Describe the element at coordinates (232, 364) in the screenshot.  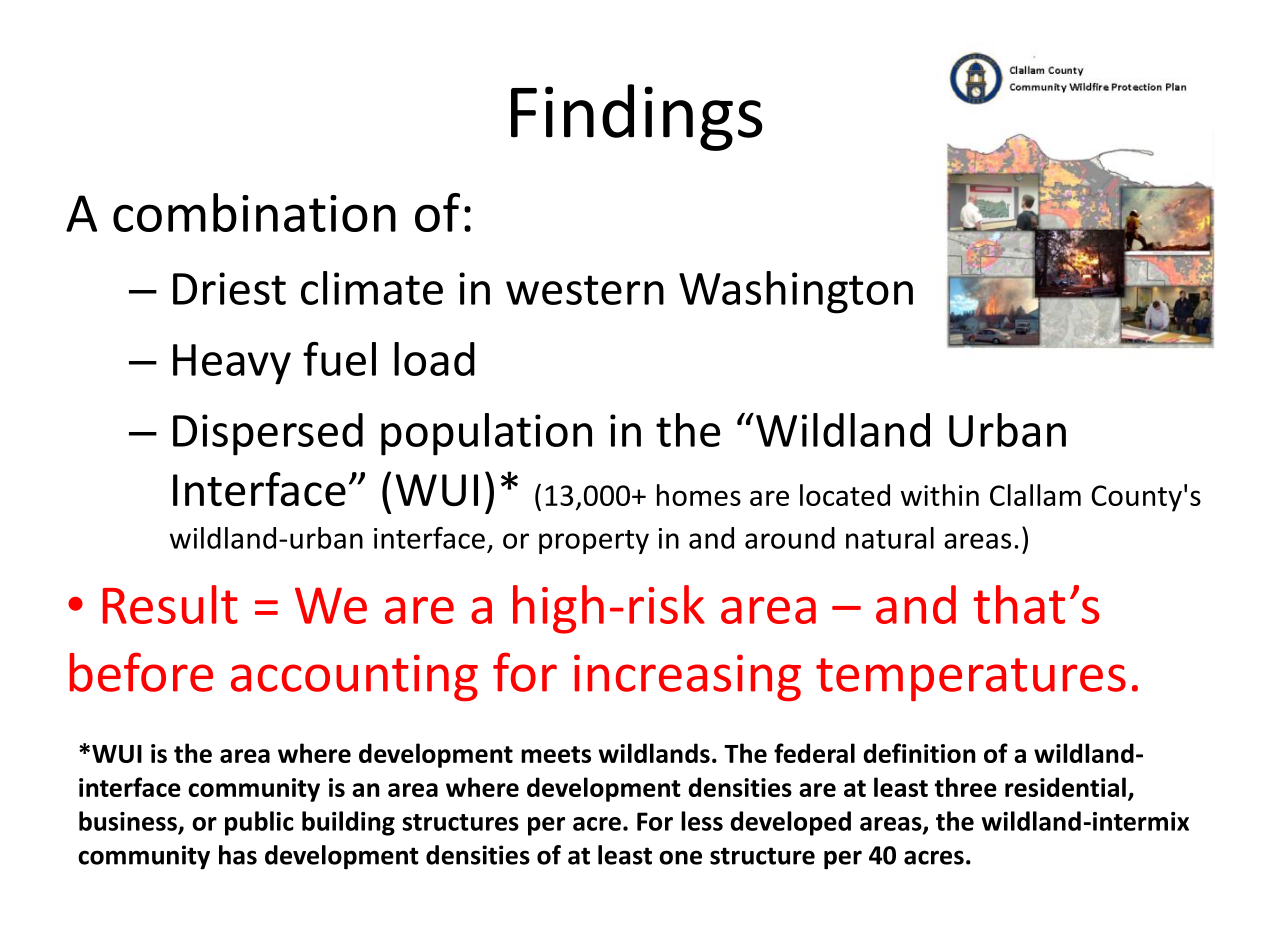
I see `Heavy` at that location.
